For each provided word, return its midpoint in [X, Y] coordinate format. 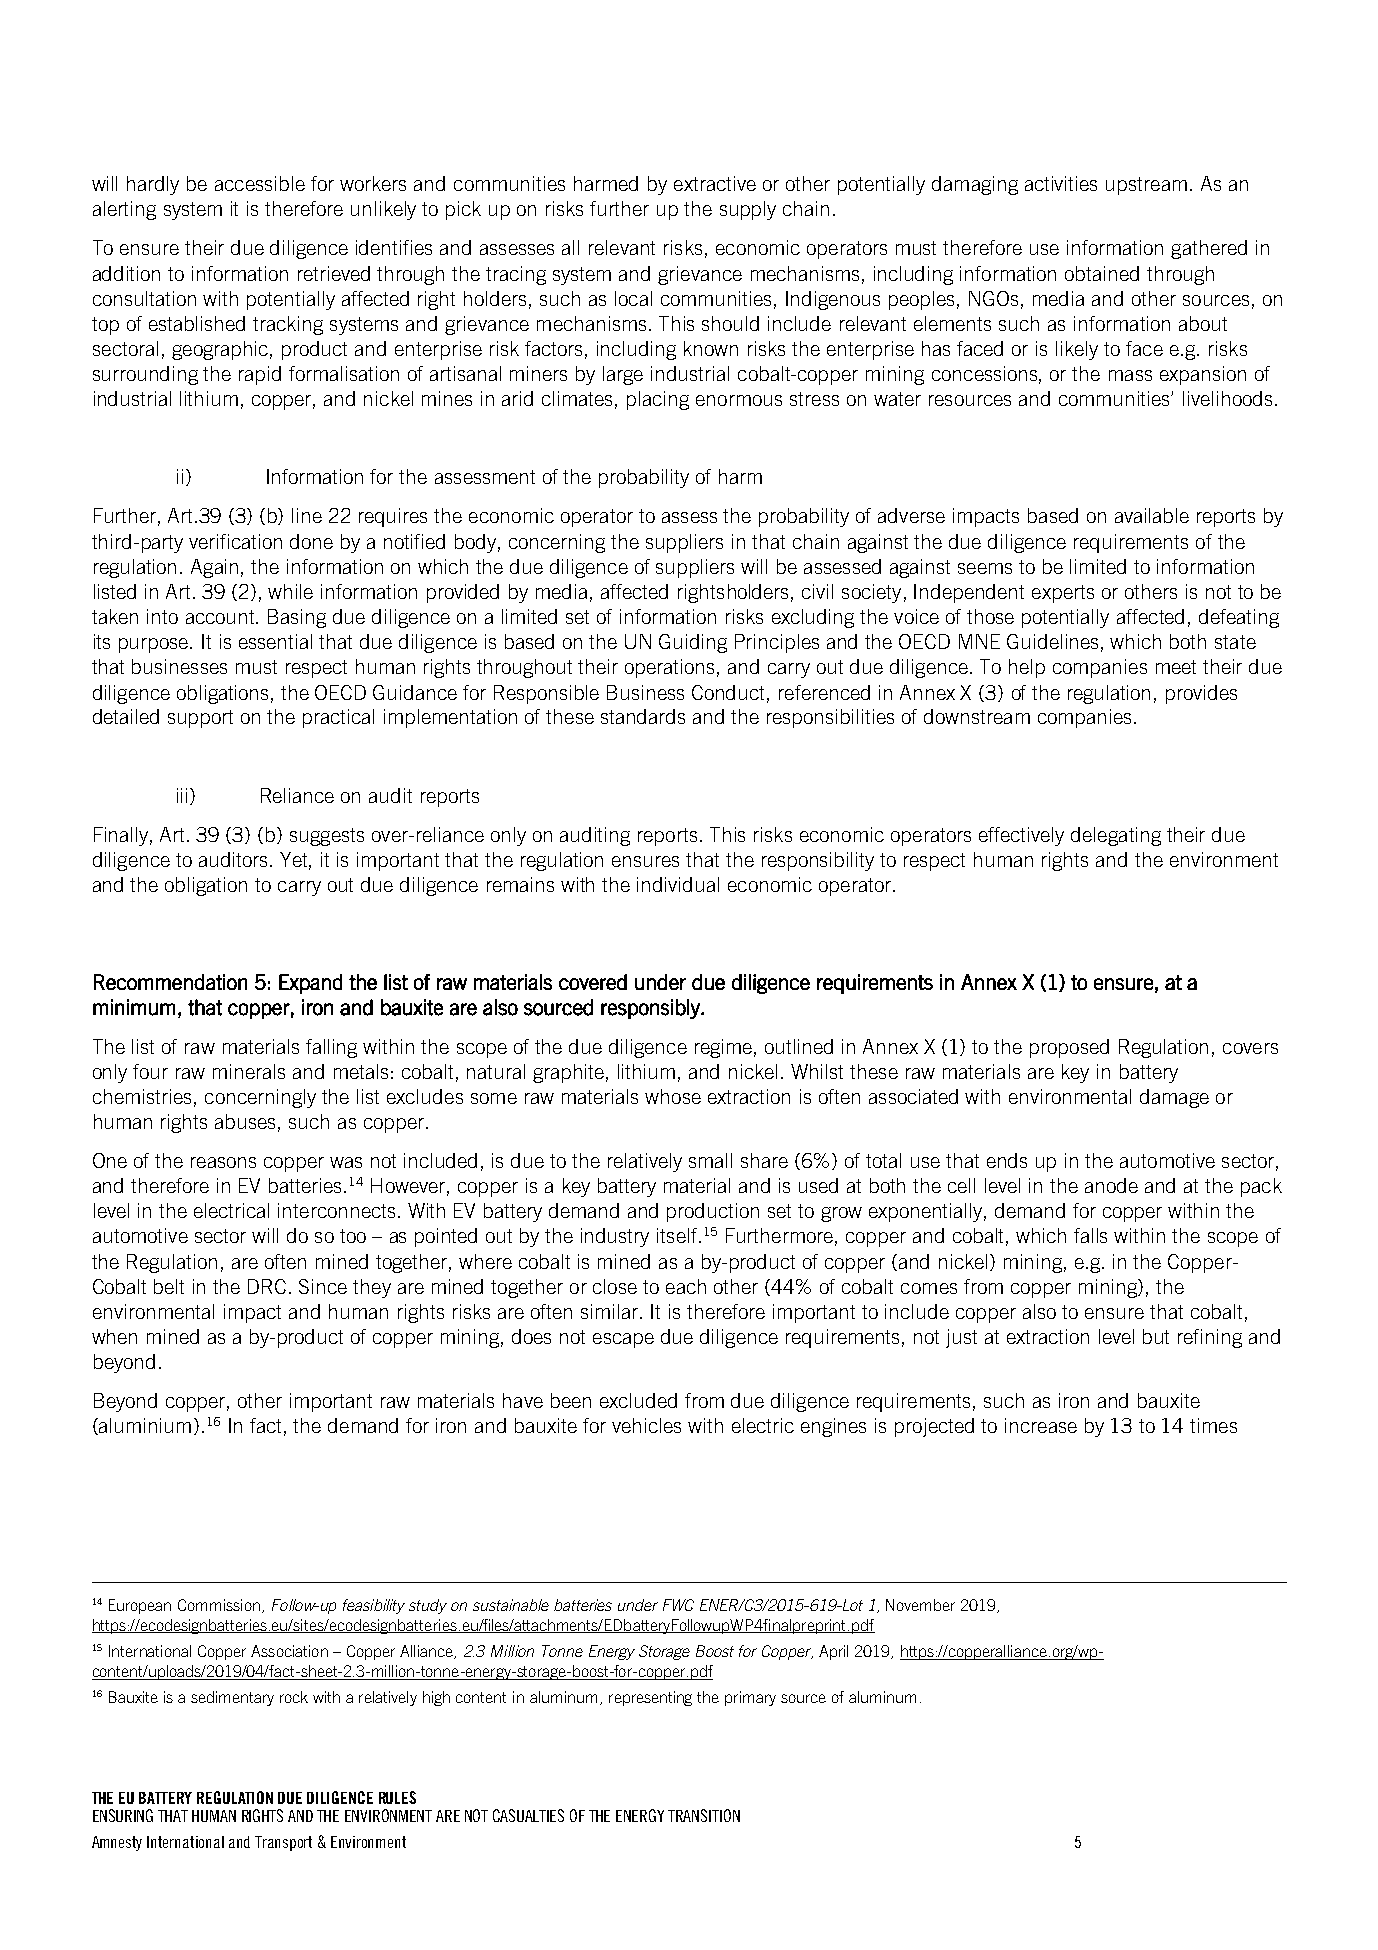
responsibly [651, 1009]
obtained [1102, 273]
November [920, 1605]
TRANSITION [704, 1815]
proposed [1069, 1048]
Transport [283, 1843]
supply [748, 210]
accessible [260, 183]
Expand [310, 984]
